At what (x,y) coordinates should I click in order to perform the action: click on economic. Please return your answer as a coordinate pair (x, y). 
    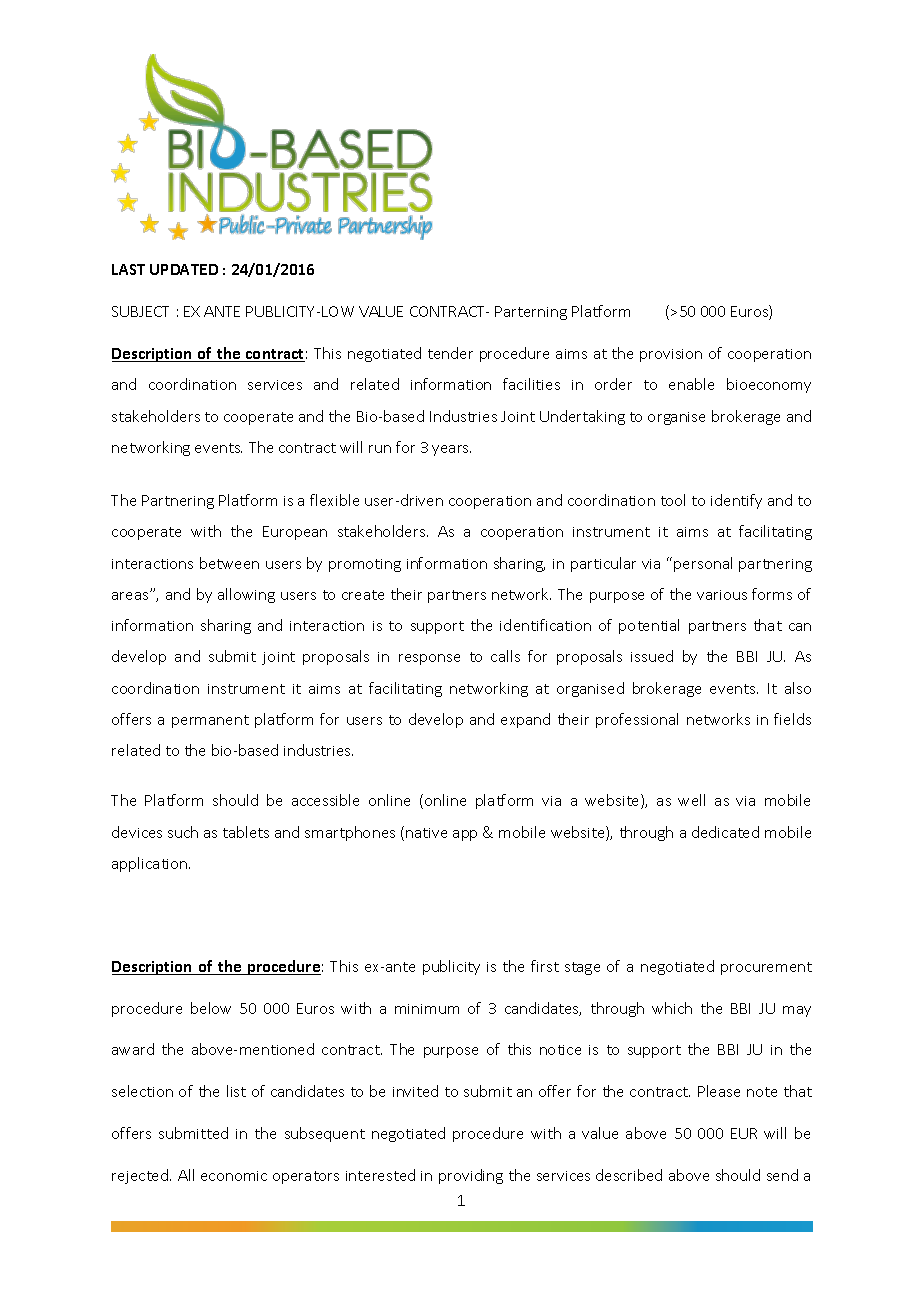
    Looking at the image, I should click on (234, 1176).
